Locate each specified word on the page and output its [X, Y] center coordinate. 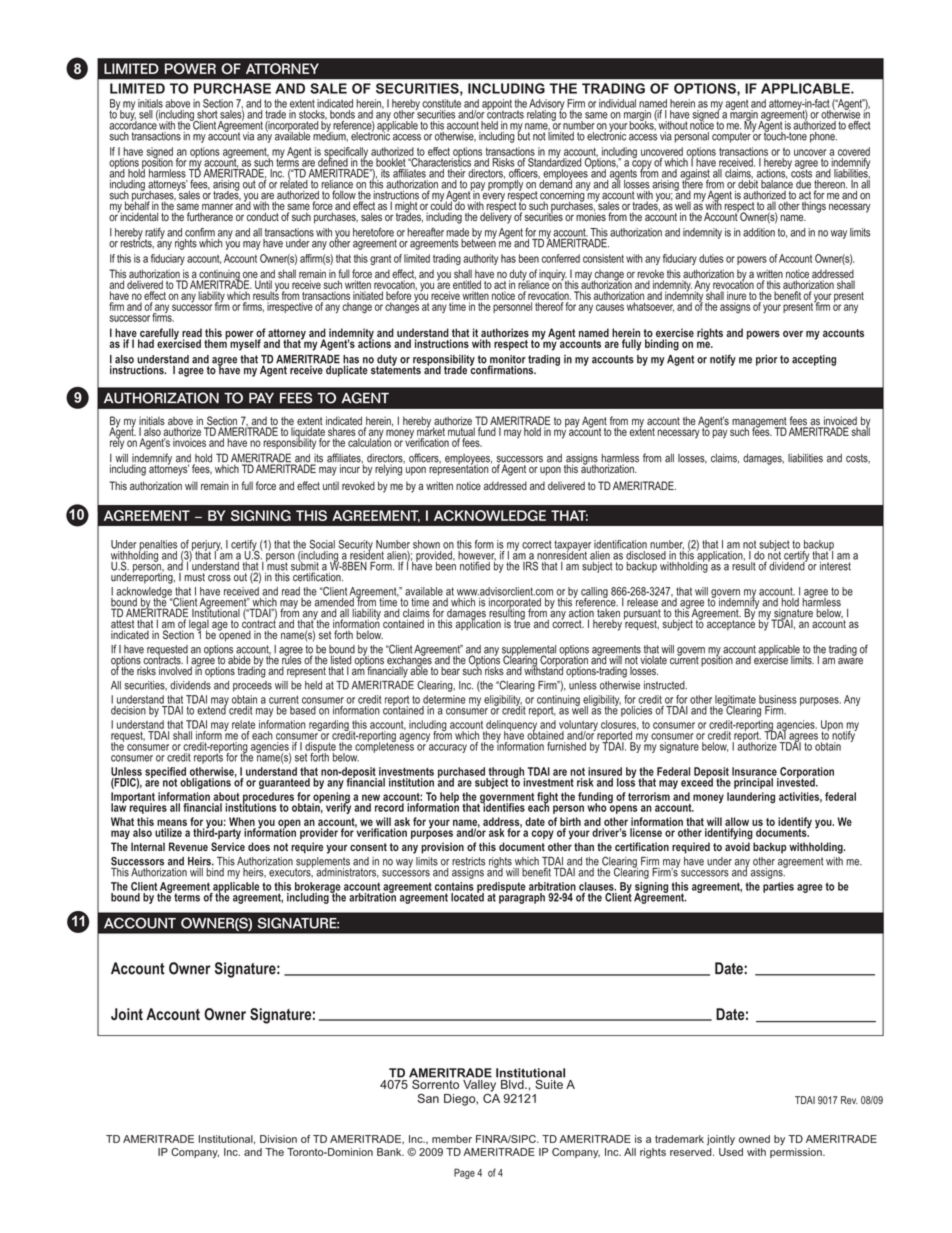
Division [278, 1139]
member [452, 1139]
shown [426, 544]
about [226, 796]
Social [322, 544]
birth [570, 821]
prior [767, 360]
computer [731, 137]
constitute [441, 103]
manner [217, 206]
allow [737, 821]
